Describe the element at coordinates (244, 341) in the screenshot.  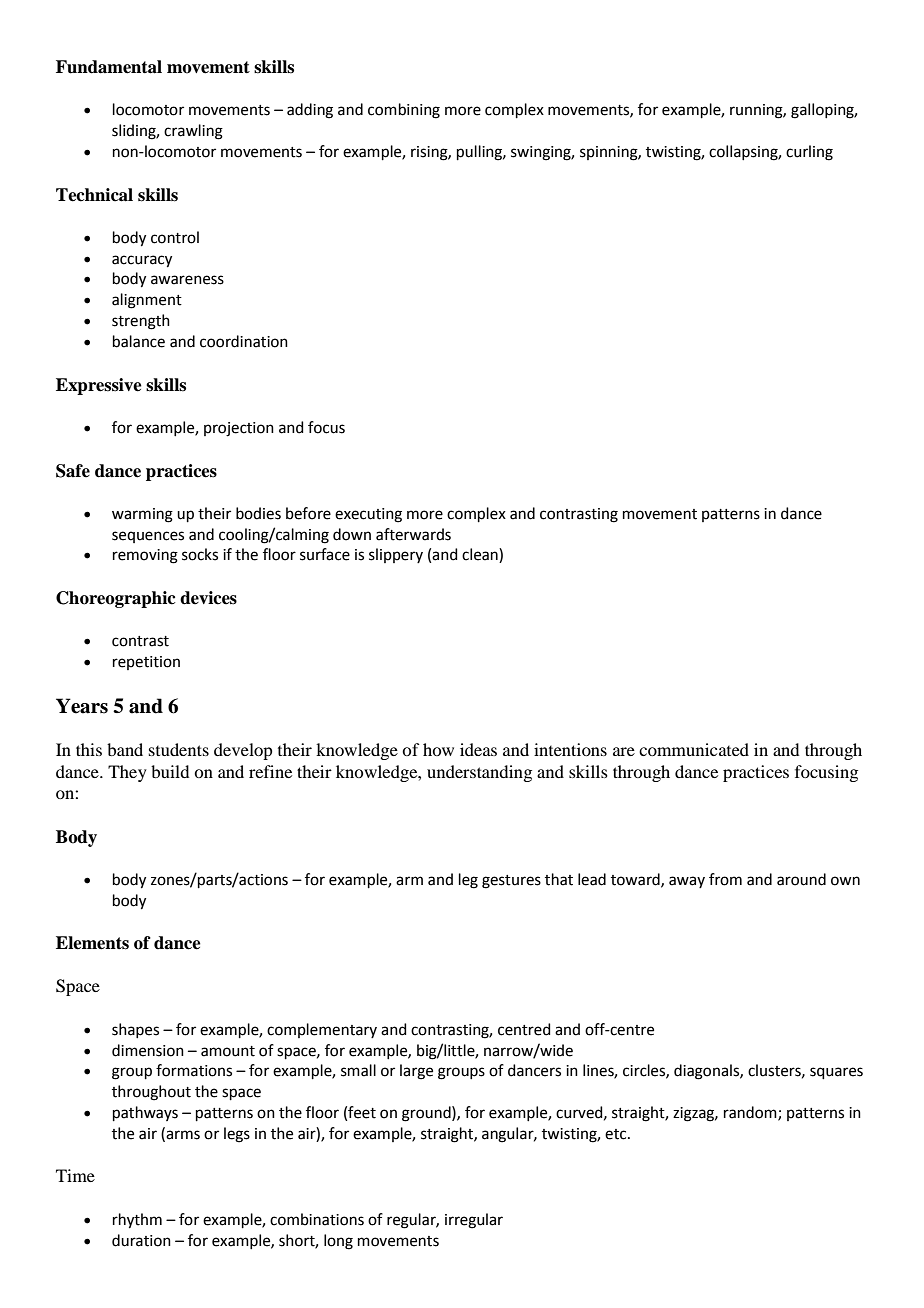
I see `coordination` at that location.
